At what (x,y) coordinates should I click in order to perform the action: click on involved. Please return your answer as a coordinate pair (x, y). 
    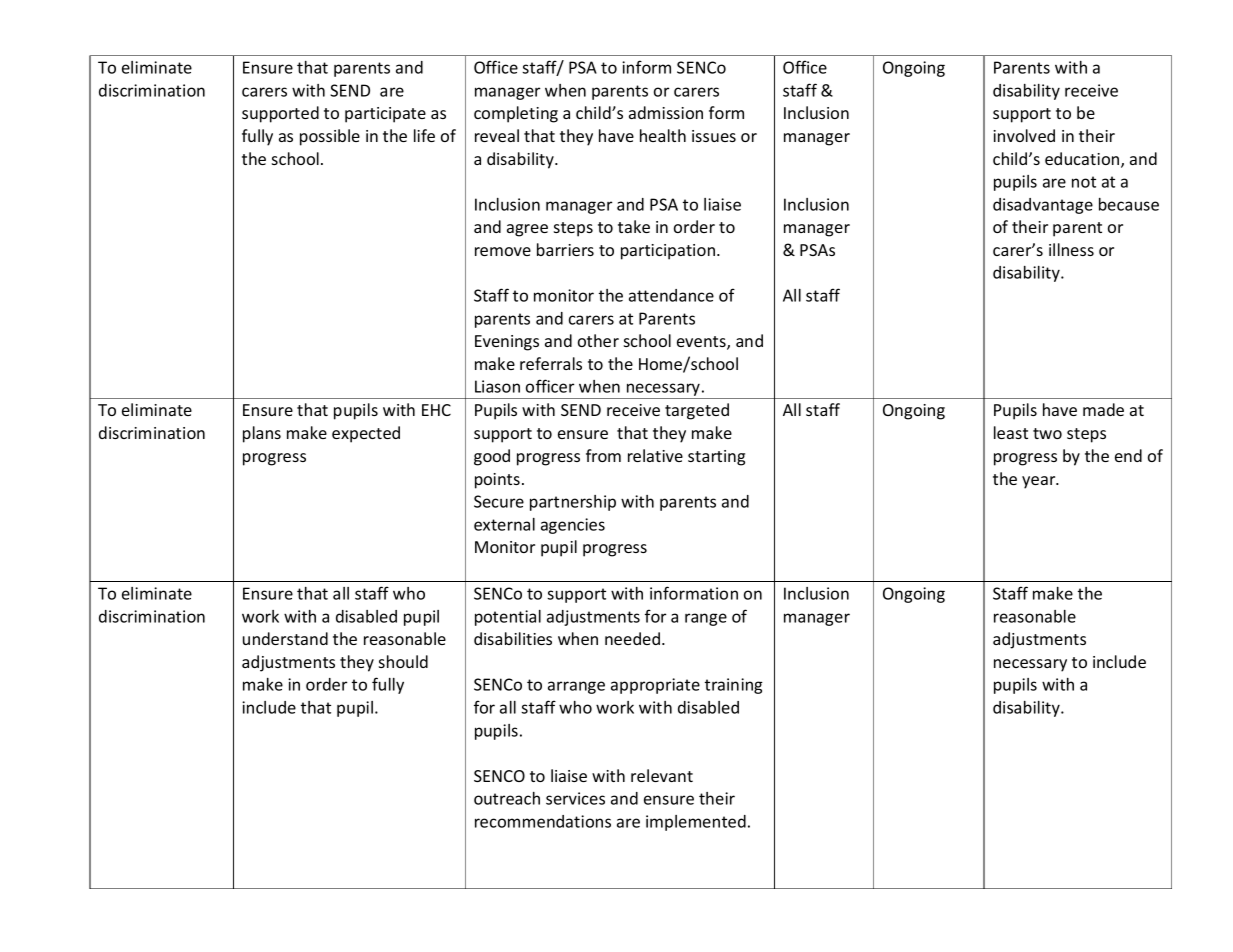
    Looking at the image, I should click on (1024, 135).
